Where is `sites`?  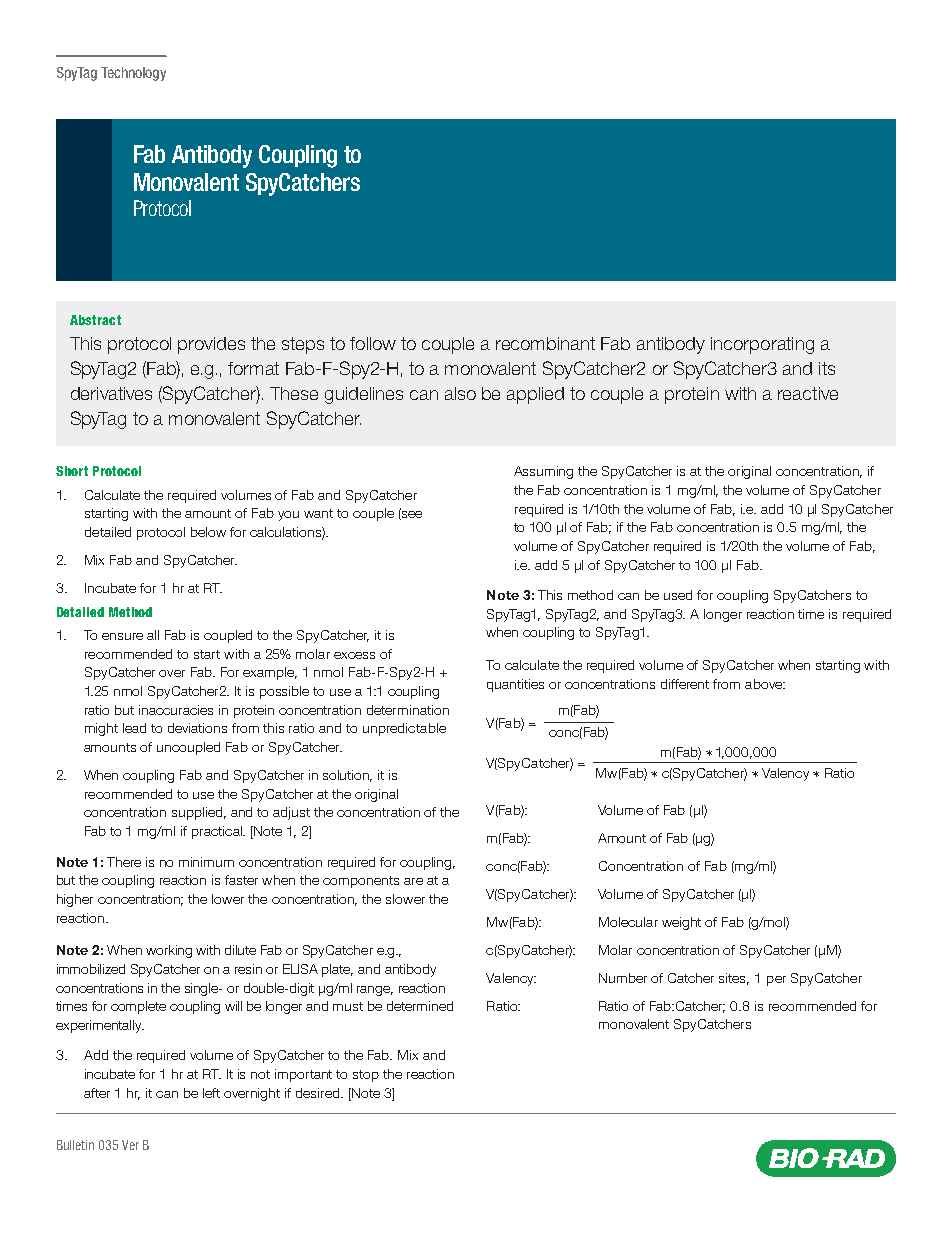 sites is located at coordinates (734, 979).
